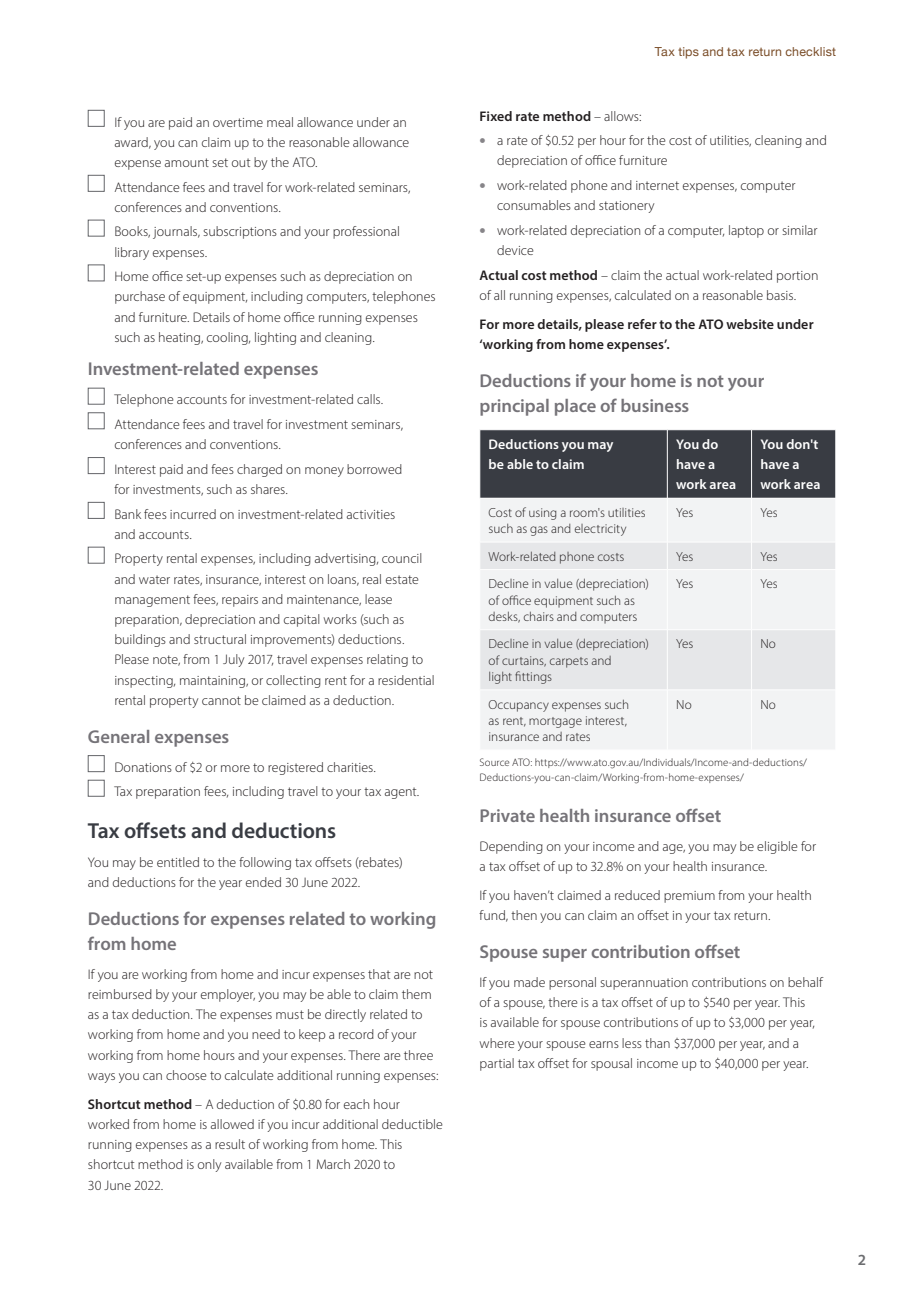 The image size is (924, 1308). I want to click on business, so click(655, 405).
